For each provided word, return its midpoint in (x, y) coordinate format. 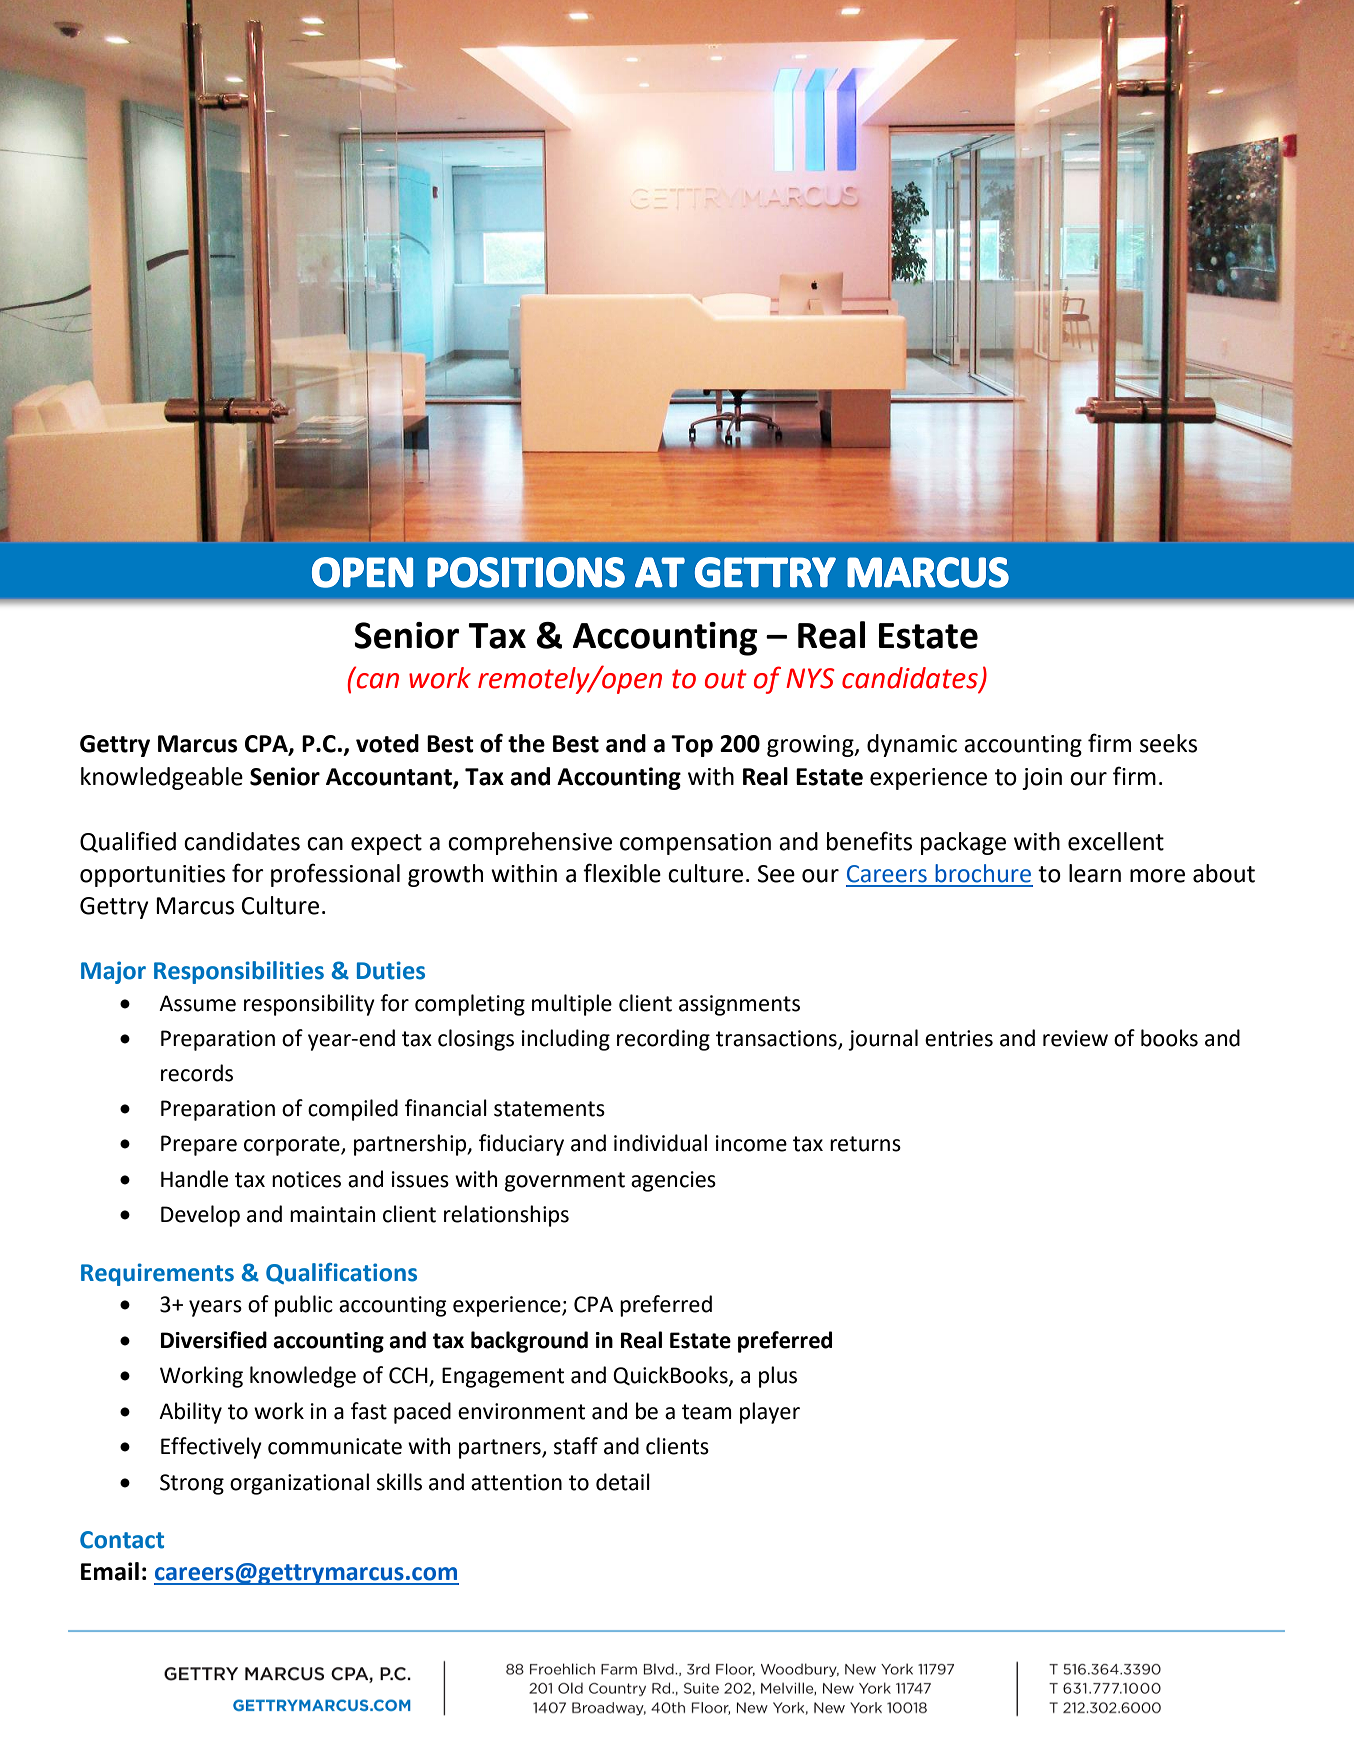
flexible (622, 873)
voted (387, 743)
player (770, 1413)
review (1075, 1038)
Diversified (214, 1340)
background (529, 1342)
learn (1095, 873)
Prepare (199, 1145)
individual (660, 1143)
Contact (122, 1540)
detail (623, 1482)
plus (778, 1377)
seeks (1168, 743)
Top (692, 746)
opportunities (152, 876)
